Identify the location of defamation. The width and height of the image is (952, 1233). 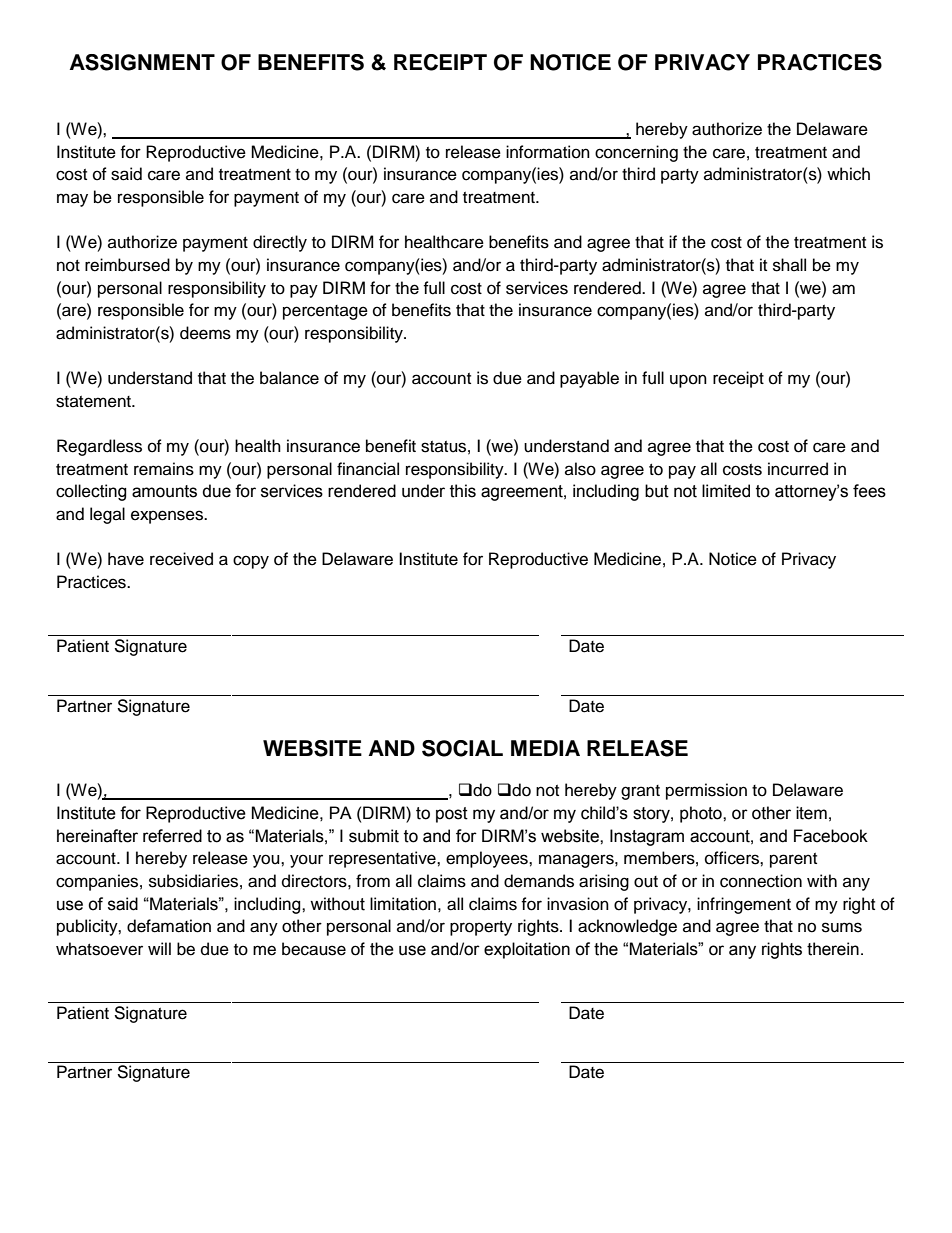
(169, 926).
